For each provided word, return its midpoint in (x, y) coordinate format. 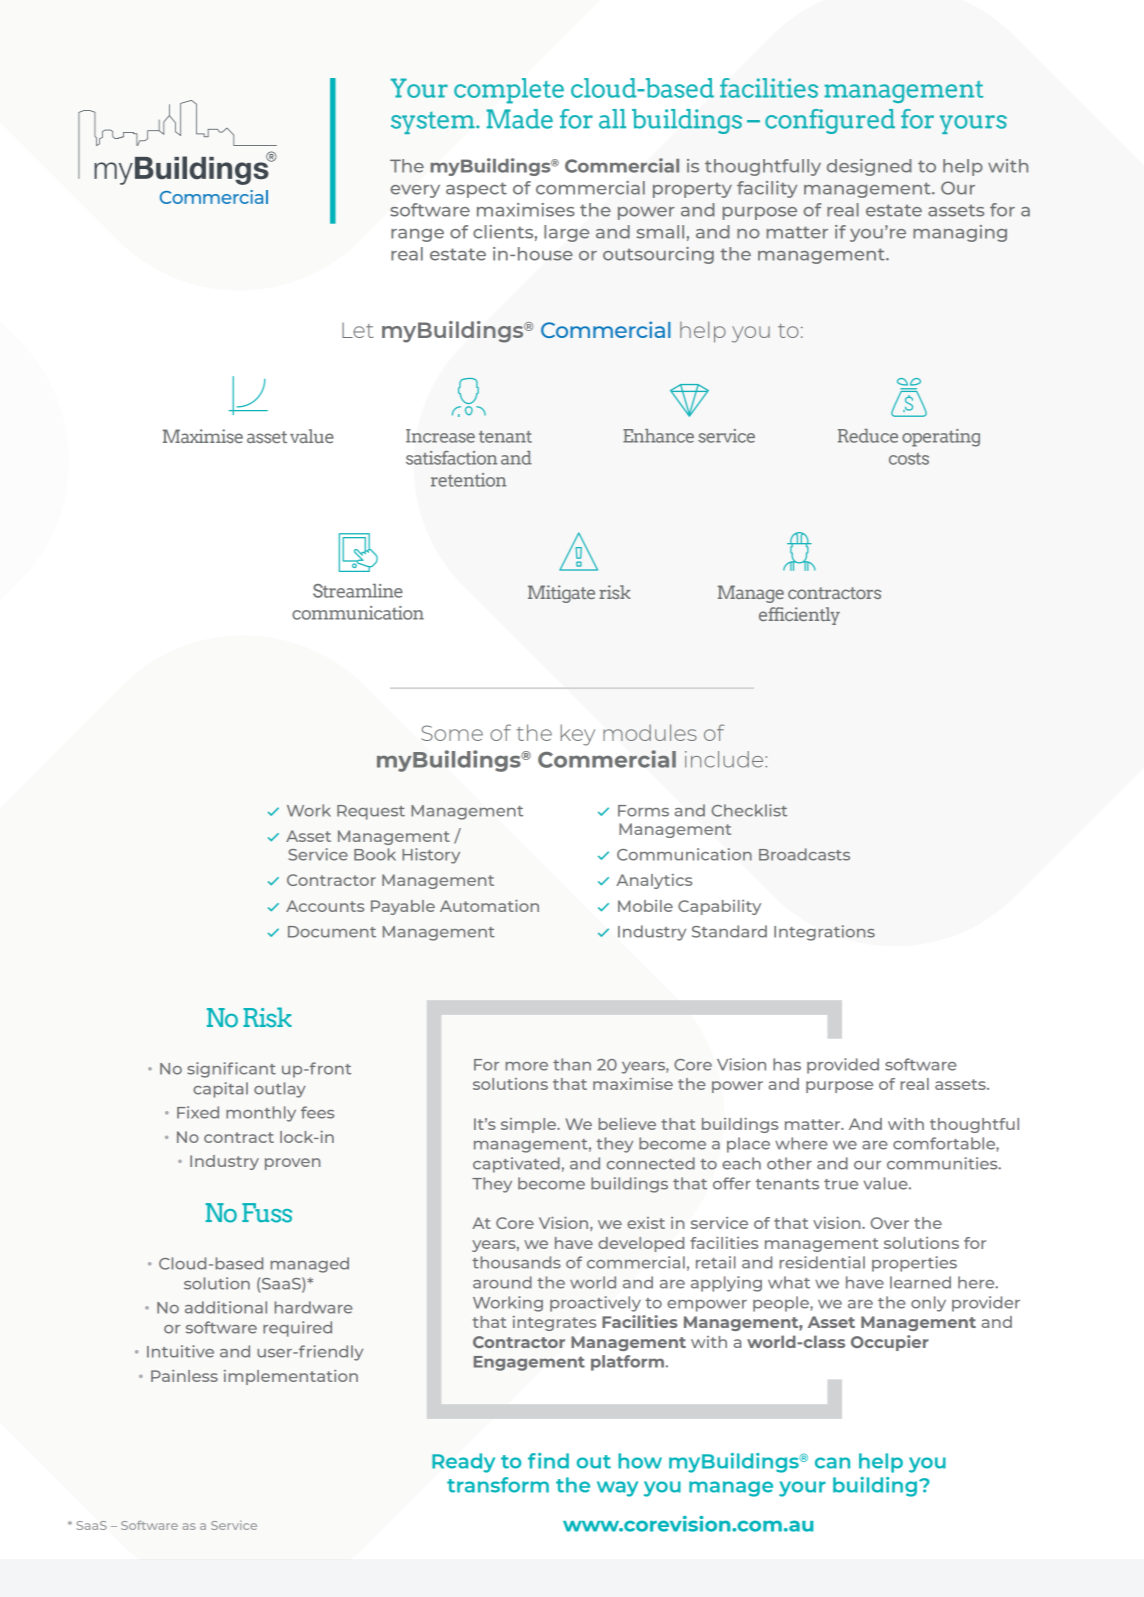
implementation (291, 1377)
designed (869, 167)
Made (519, 119)
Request (371, 812)
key (577, 735)
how (640, 1461)
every (415, 191)
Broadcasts (804, 854)
